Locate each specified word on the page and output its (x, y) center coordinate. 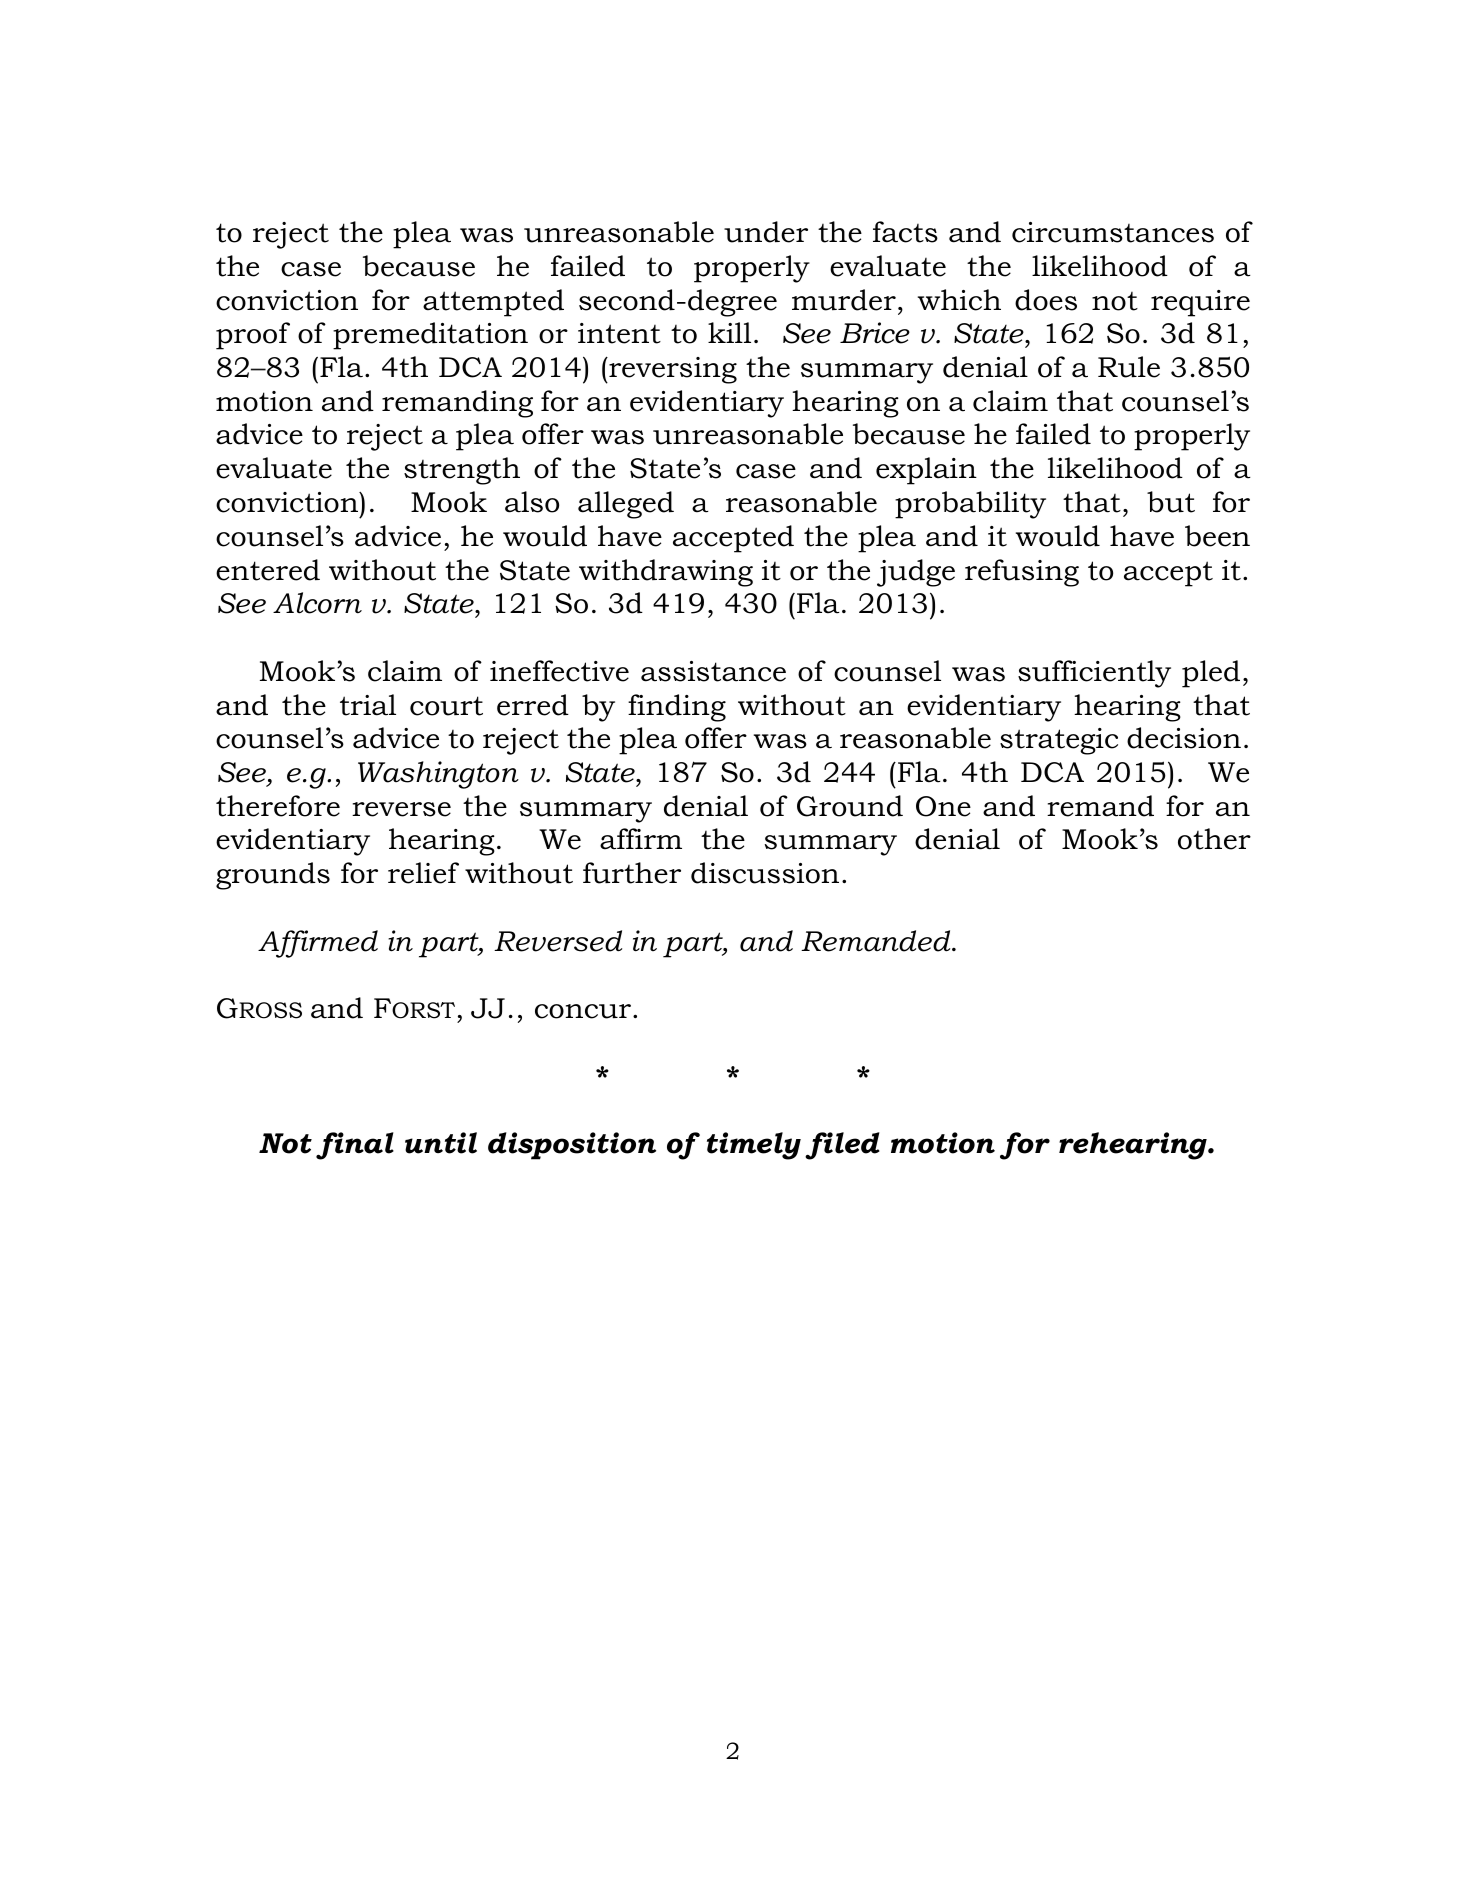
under (766, 232)
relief (423, 873)
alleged (626, 505)
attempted (493, 303)
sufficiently (1094, 674)
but (1171, 502)
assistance (713, 671)
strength (462, 471)
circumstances (1113, 232)
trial (368, 705)
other (1214, 839)
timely (754, 1146)
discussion (765, 873)
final (355, 1146)
